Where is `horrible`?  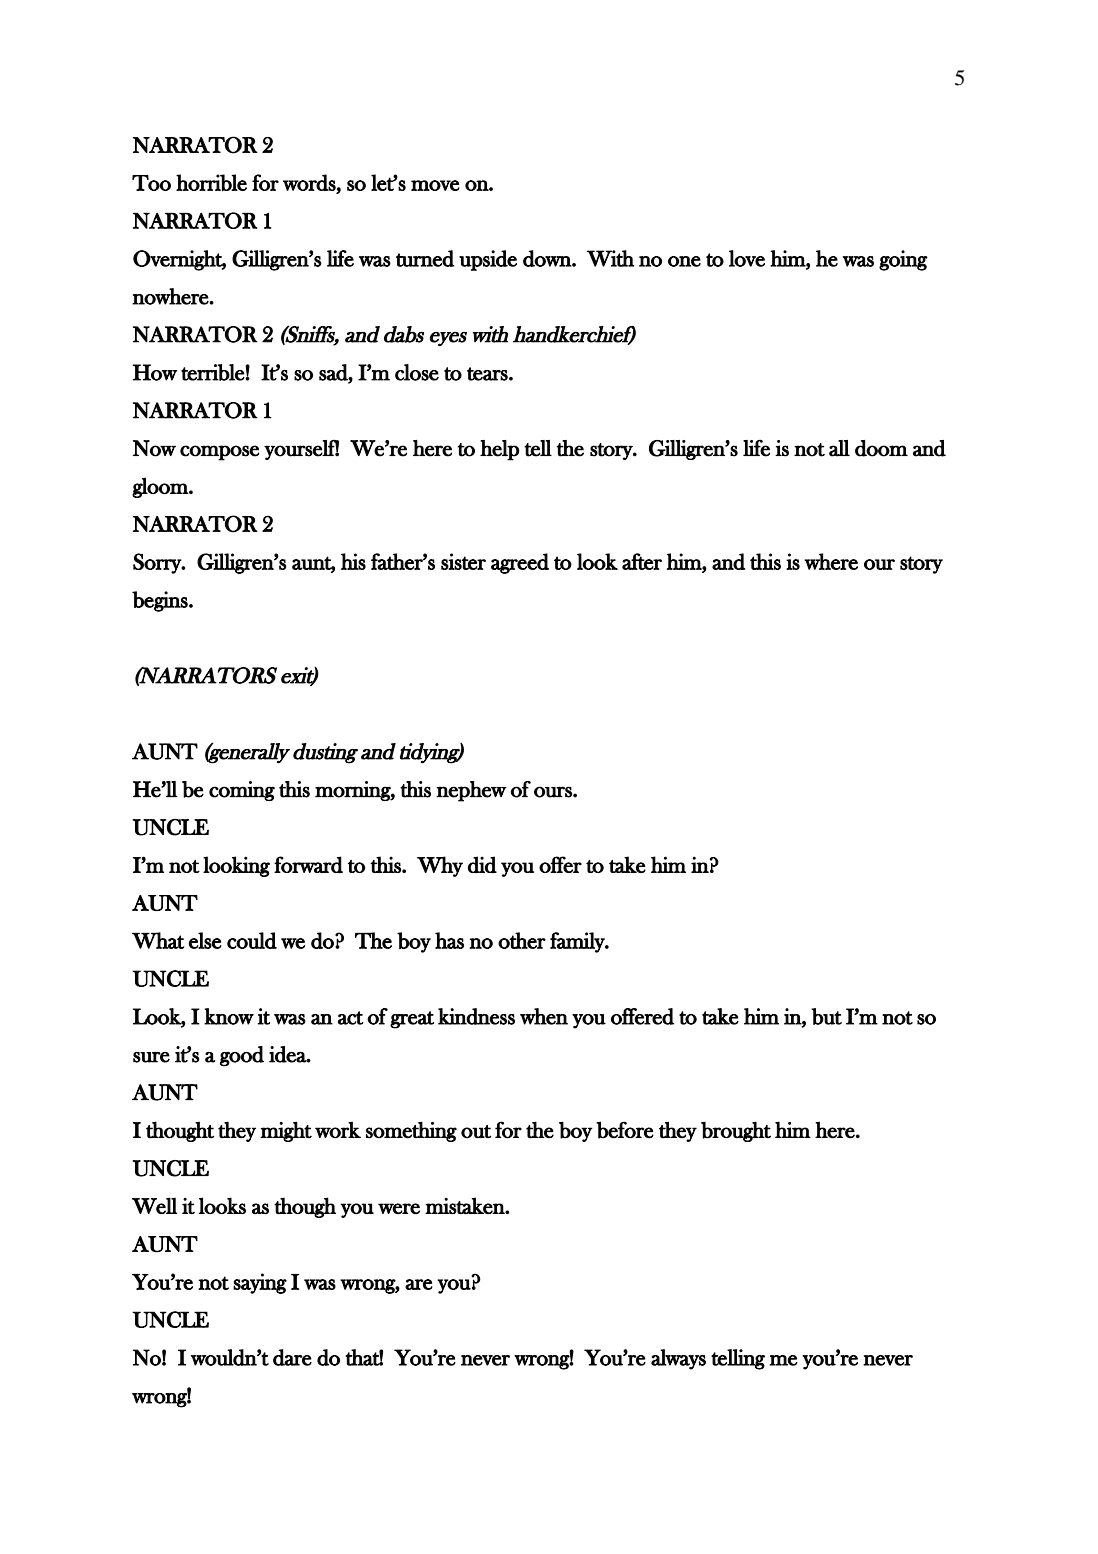
horrible is located at coordinates (211, 183).
